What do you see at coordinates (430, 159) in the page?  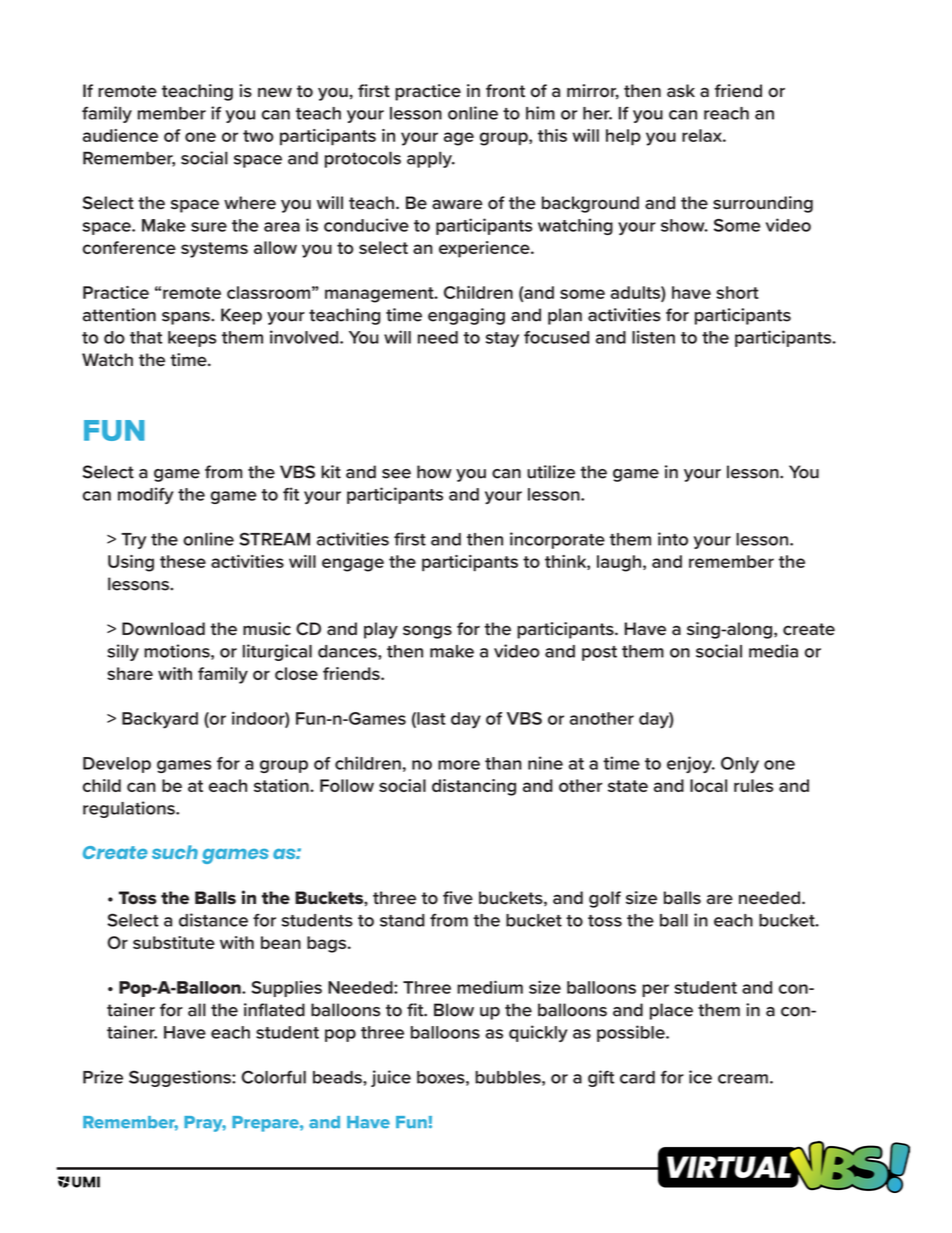 I see `apply` at bounding box center [430, 159].
